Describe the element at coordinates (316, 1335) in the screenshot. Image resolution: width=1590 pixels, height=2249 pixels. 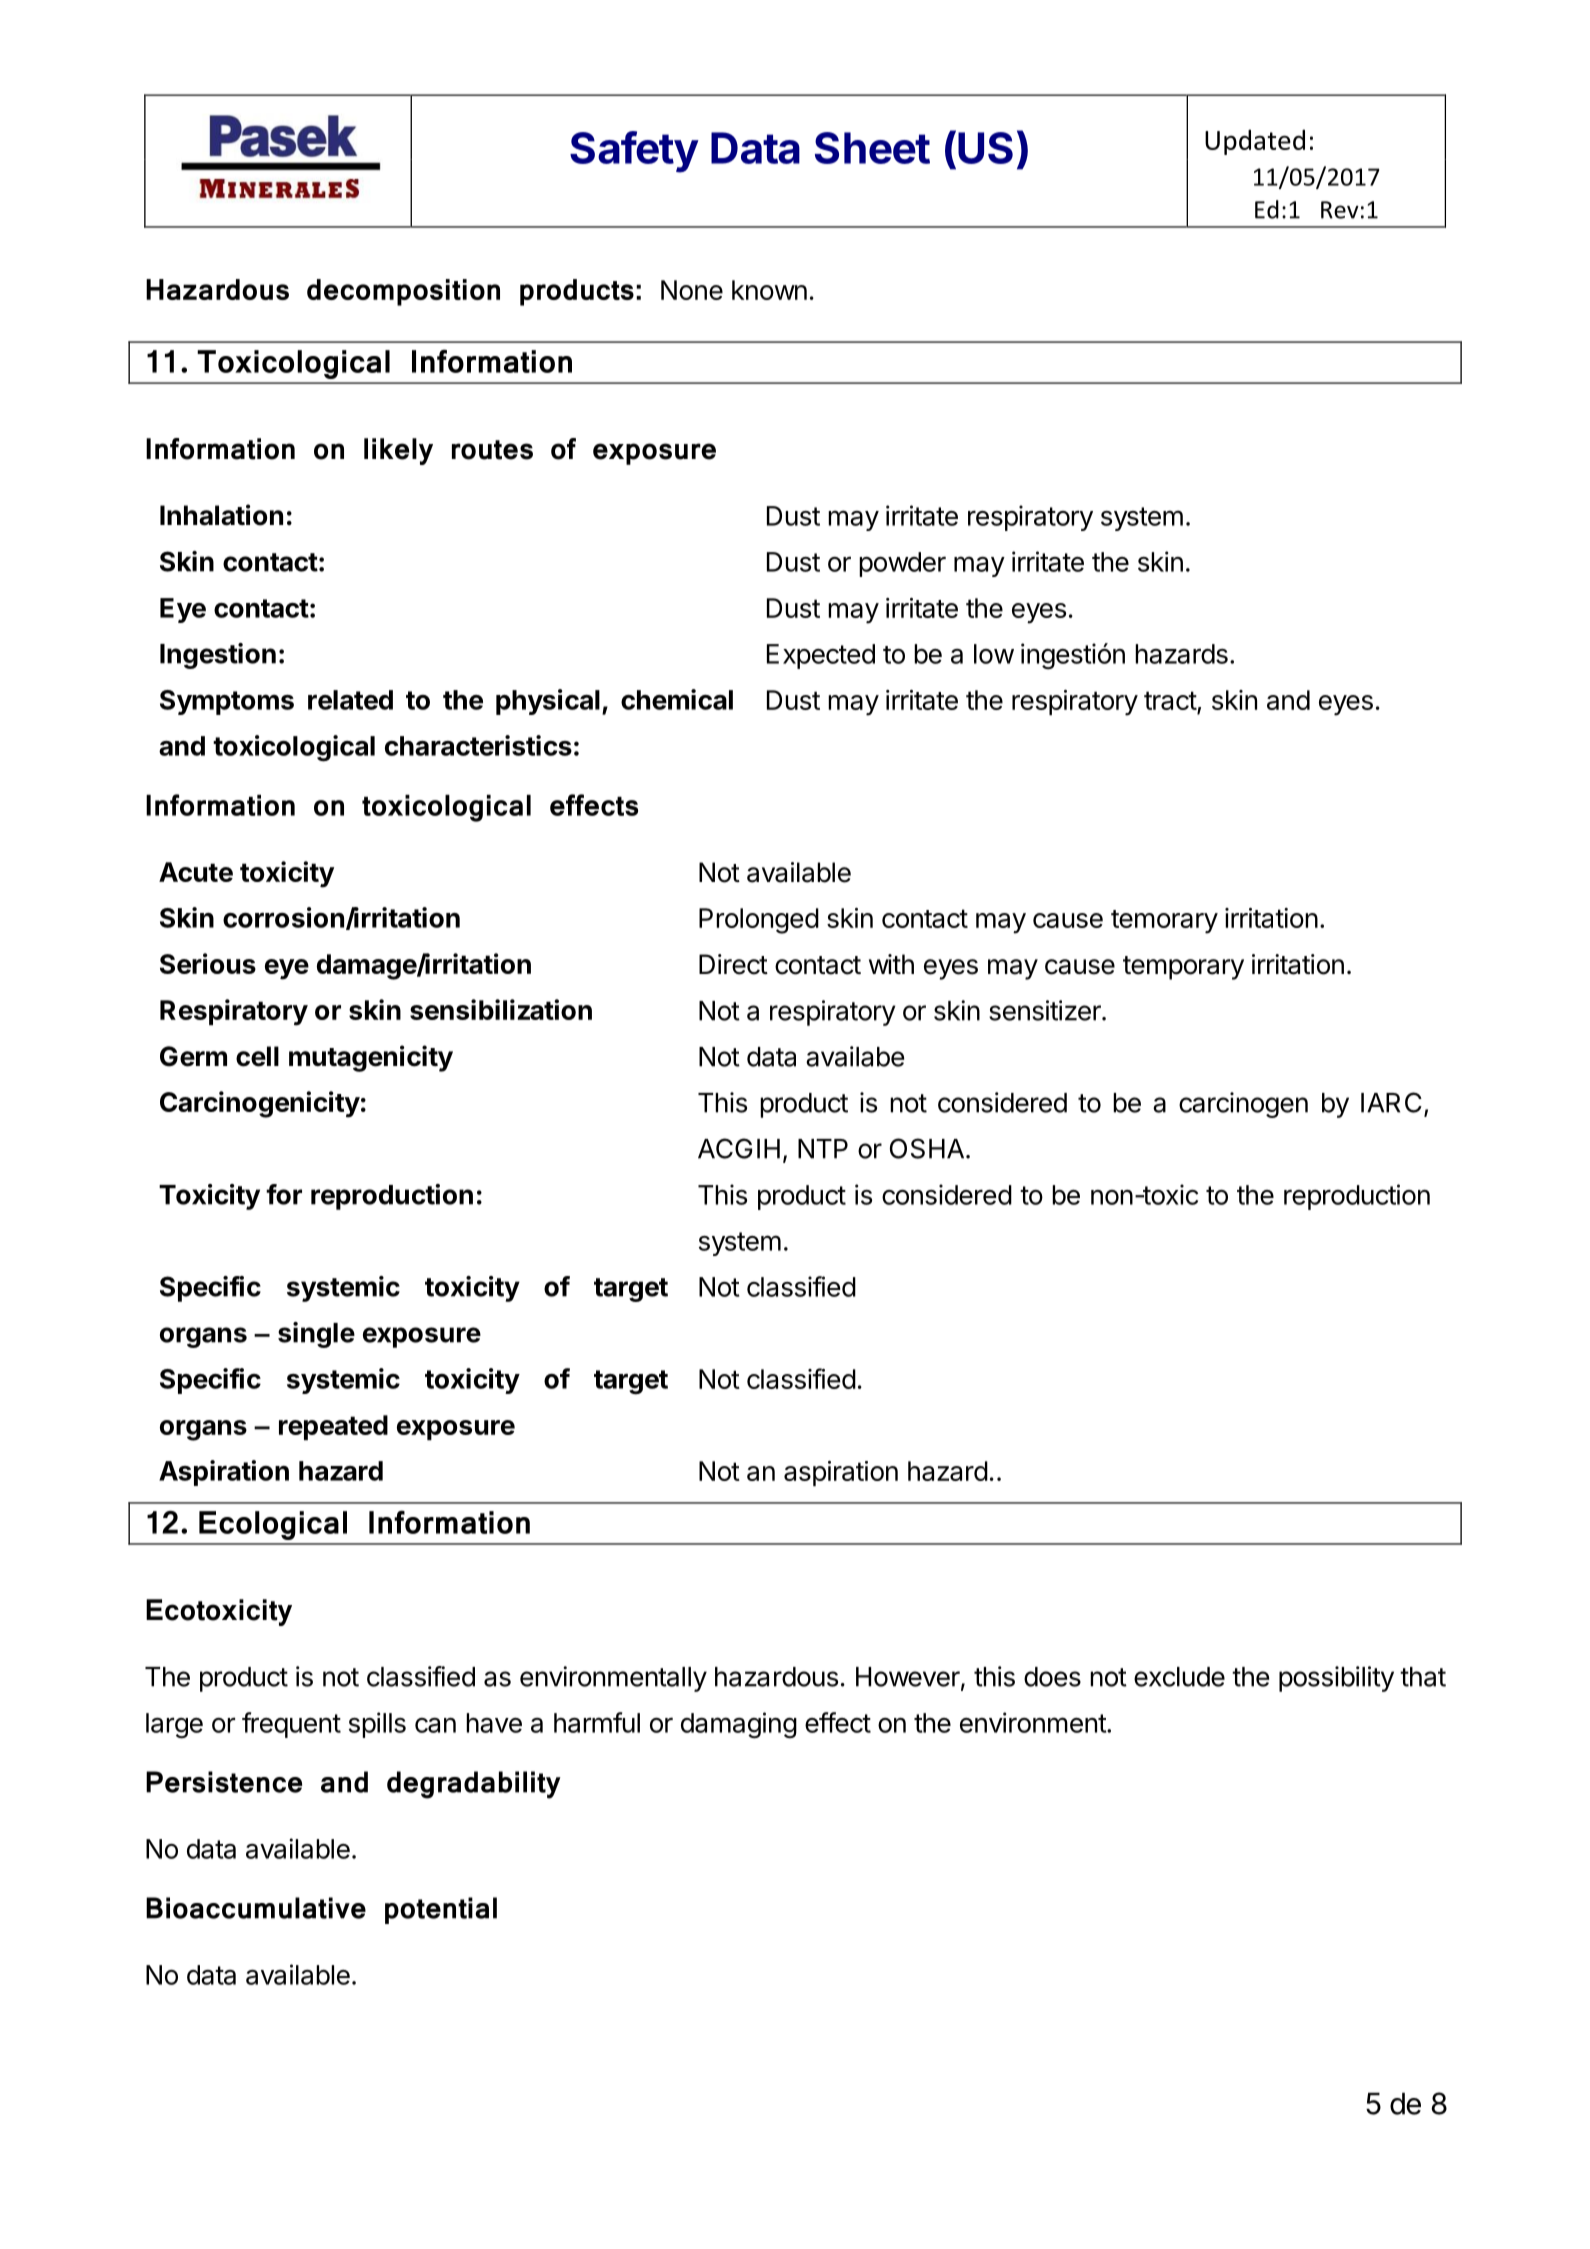
I see `single` at that location.
